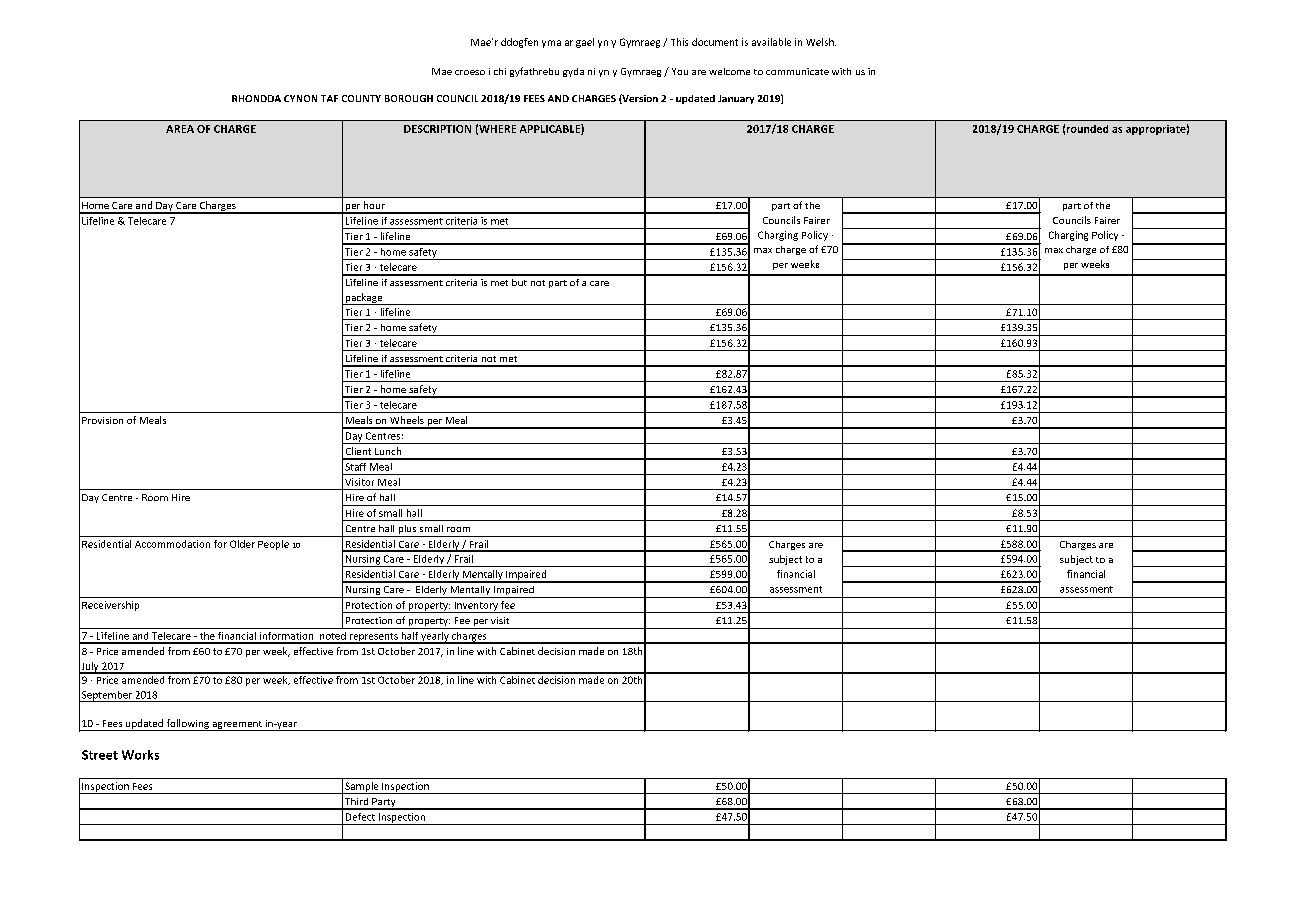 Image resolution: width=1308 pixels, height=924 pixels. What do you see at coordinates (729, 71) in the document?
I see `welcome` at bounding box center [729, 71].
